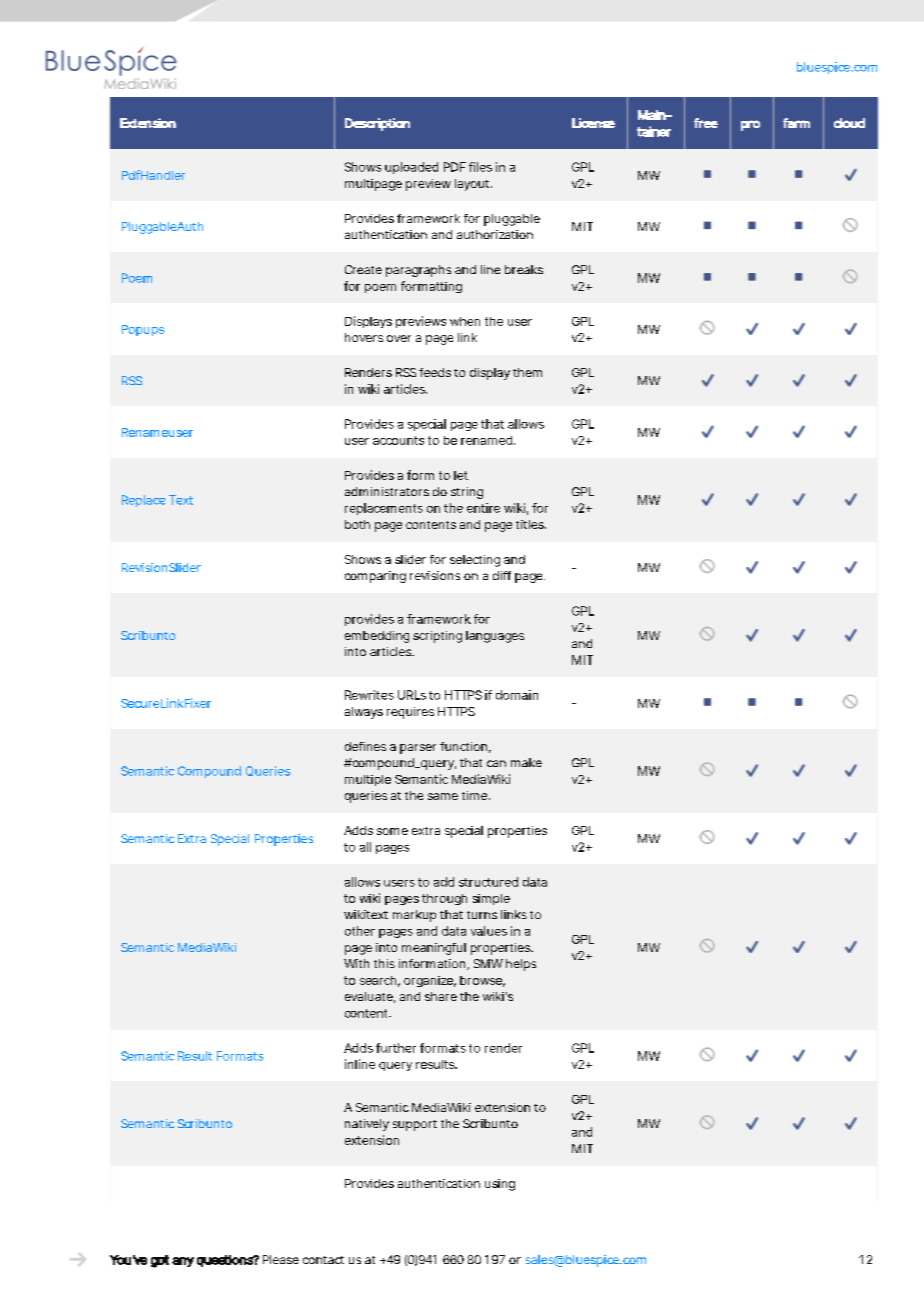 The width and height of the document is (924, 1308). What do you see at coordinates (796, 123) in the document?
I see `farm` at bounding box center [796, 123].
